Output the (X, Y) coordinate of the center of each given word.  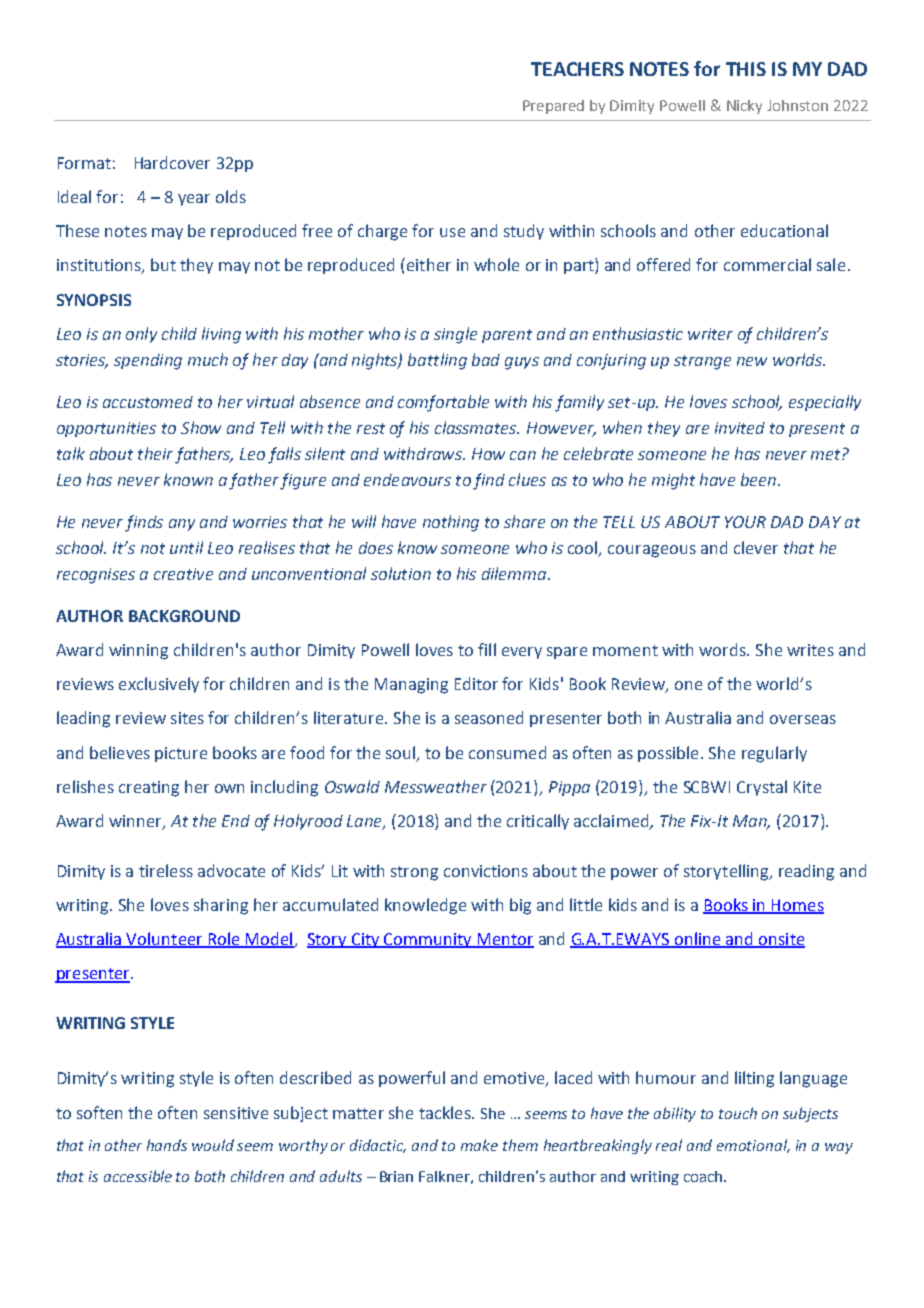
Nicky (744, 107)
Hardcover (172, 162)
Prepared (553, 107)
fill (487, 649)
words (723, 649)
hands (167, 1145)
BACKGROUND (184, 616)
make (479, 1145)
